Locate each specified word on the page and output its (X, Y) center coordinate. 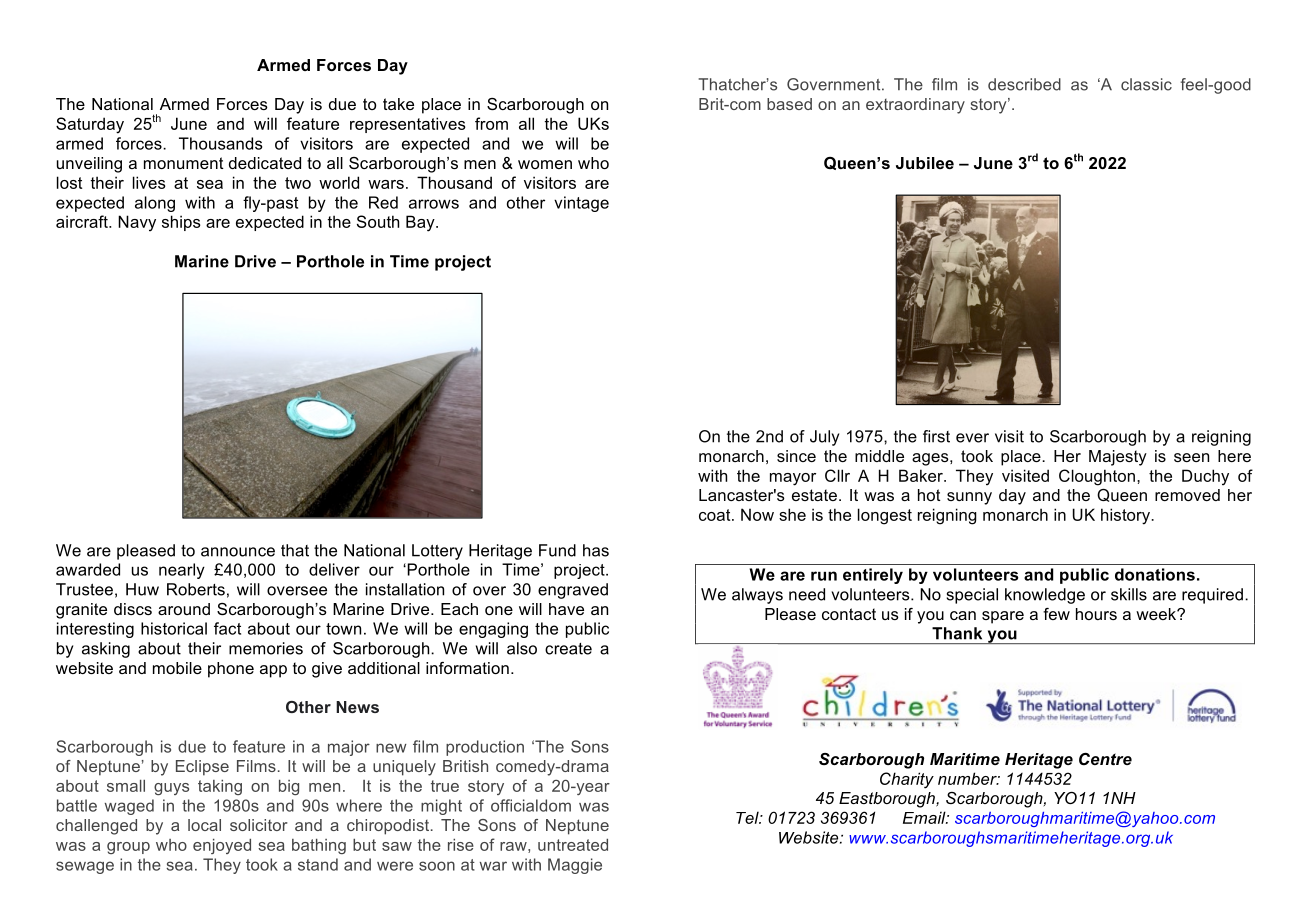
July (824, 438)
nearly (182, 571)
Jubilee (925, 163)
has (596, 550)
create (568, 649)
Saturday (90, 125)
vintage (581, 204)
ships (181, 223)
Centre (1105, 759)
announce (238, 552)
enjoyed (222, 846)
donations (1155, 574)
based (789, 104)
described (1024, 84)
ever (972, 438)
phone (231, 670)
